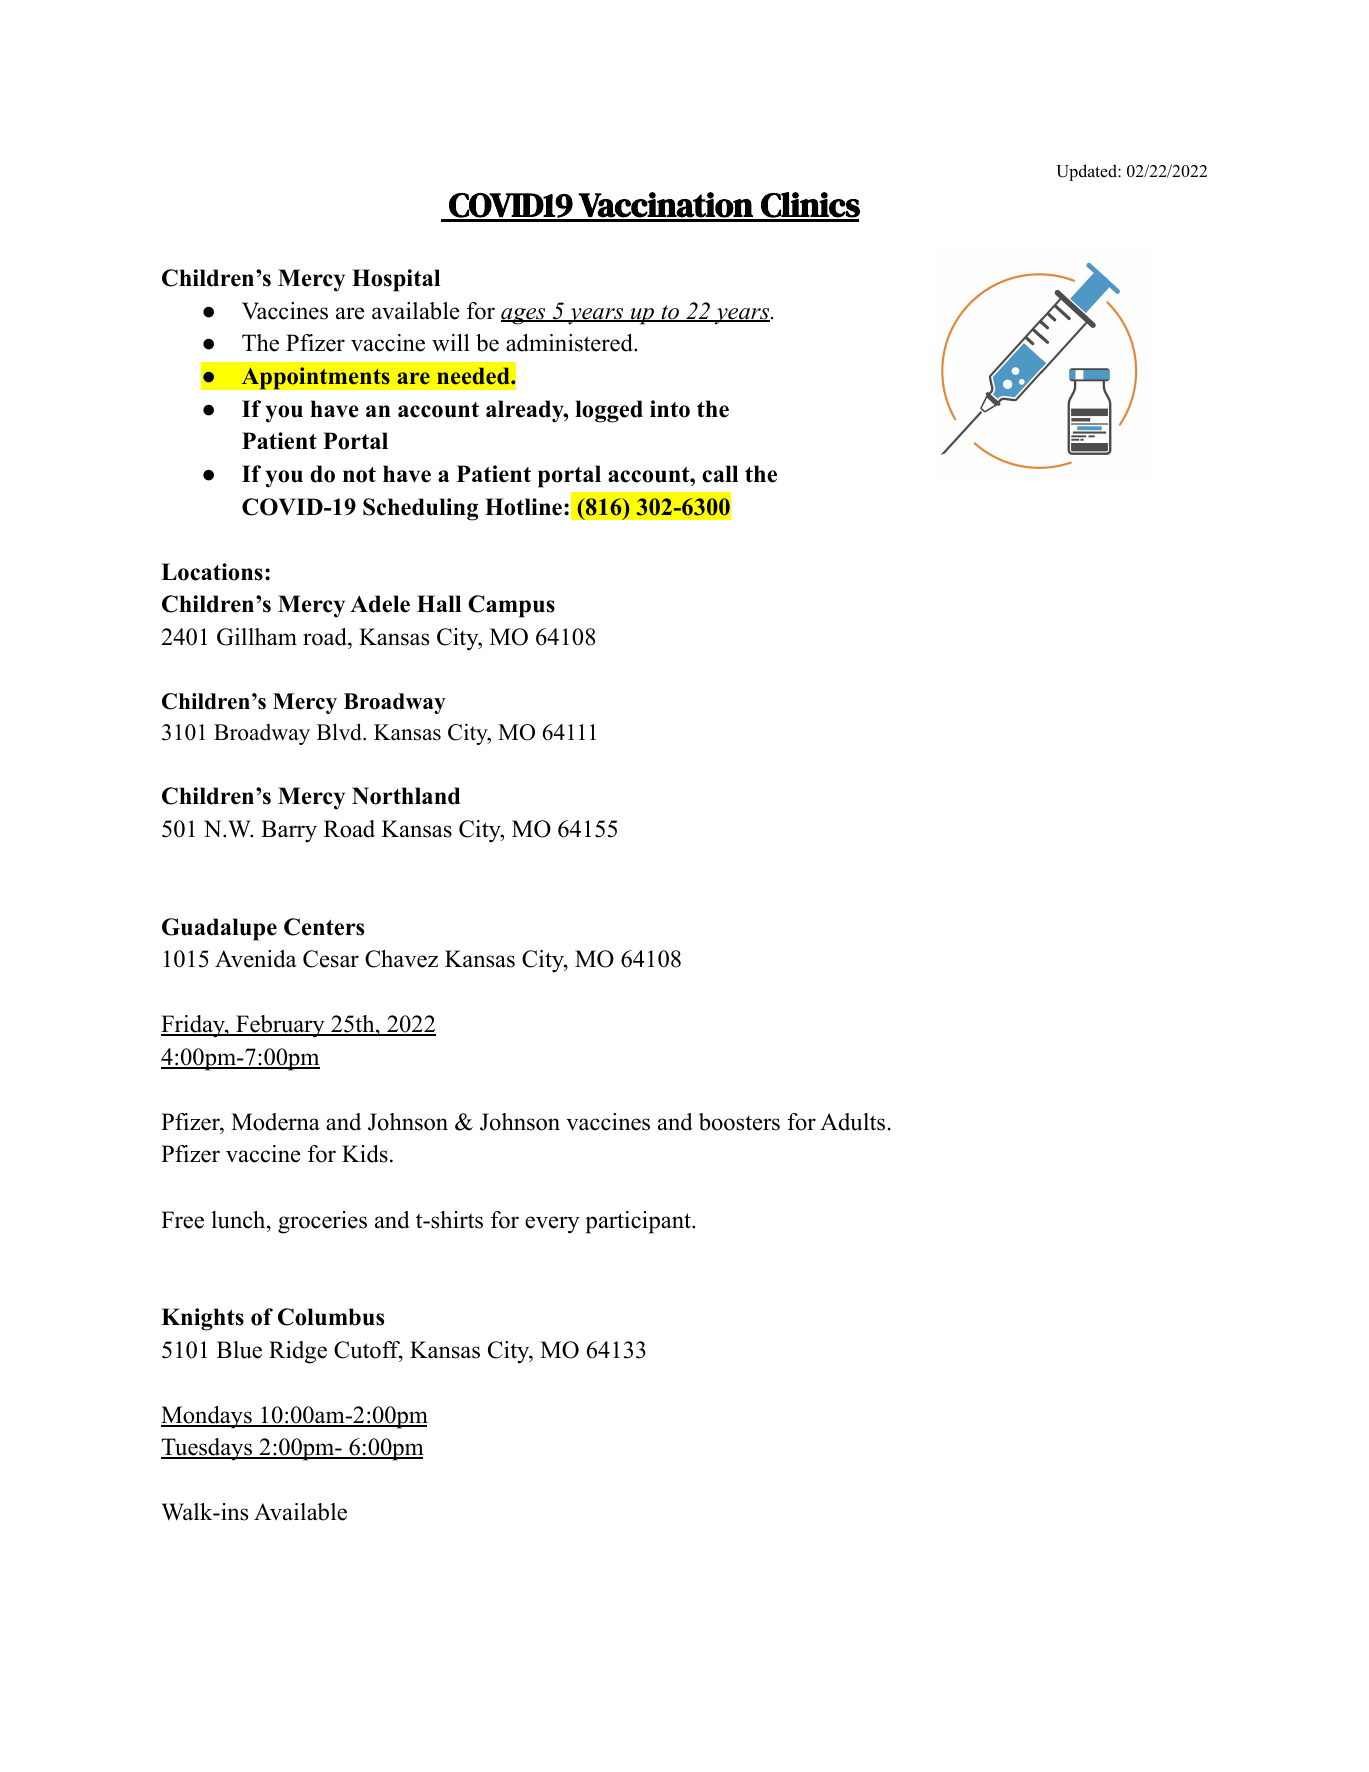  Describe the element at coordinates (524, 316) in the screenshot. I see `ages` at that location.
